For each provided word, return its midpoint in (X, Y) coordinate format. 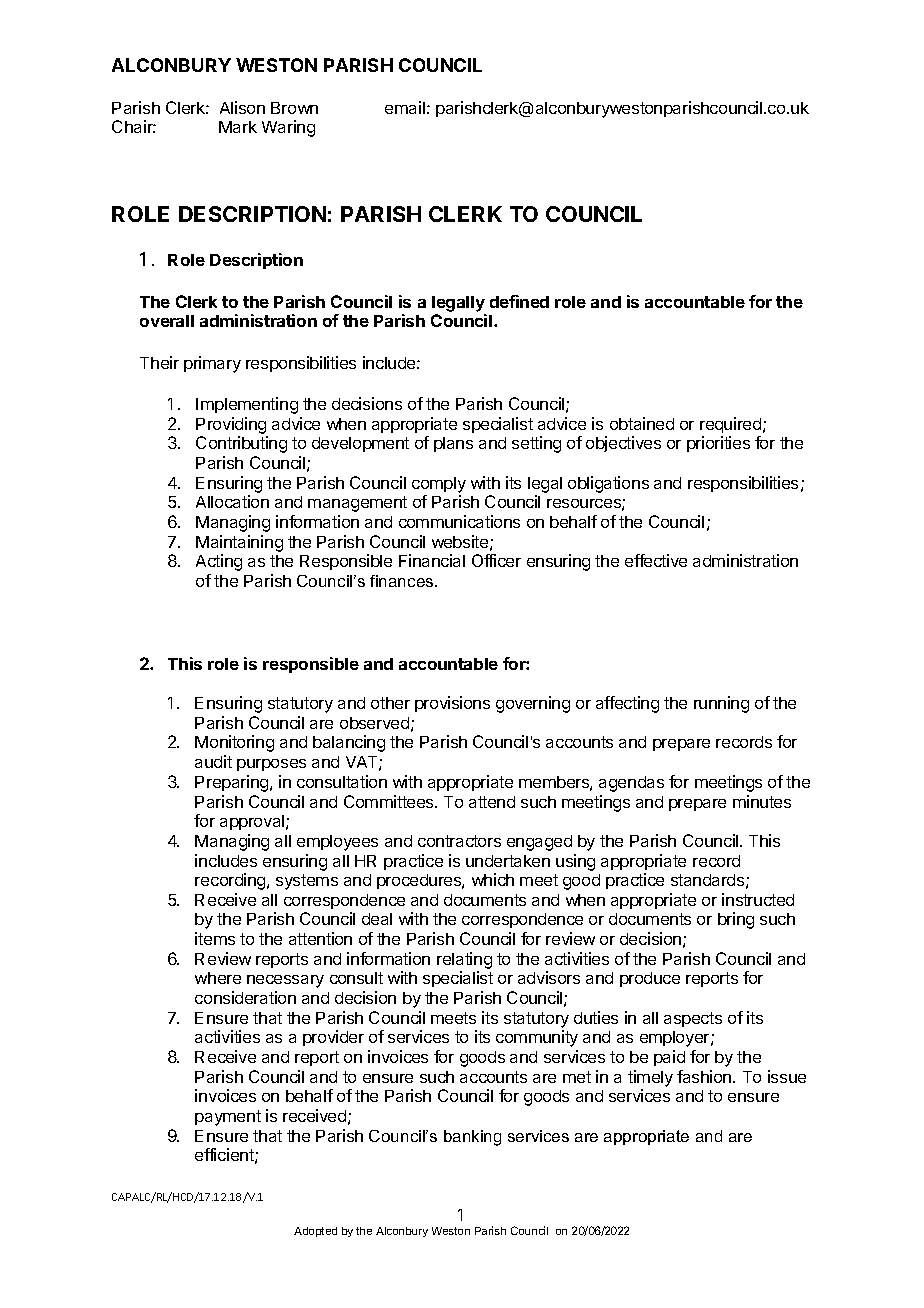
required (732, 425)
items (215, 938)
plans (453, 444)
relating (464, 962)
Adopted (315, 1232)
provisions (452, 704)
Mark (238, 127)
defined (519, 301)
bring (736, 920)
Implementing (247, 405)
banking (472, 1138)
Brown (294, 108)
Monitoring (234, 743)
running (721, 704)
